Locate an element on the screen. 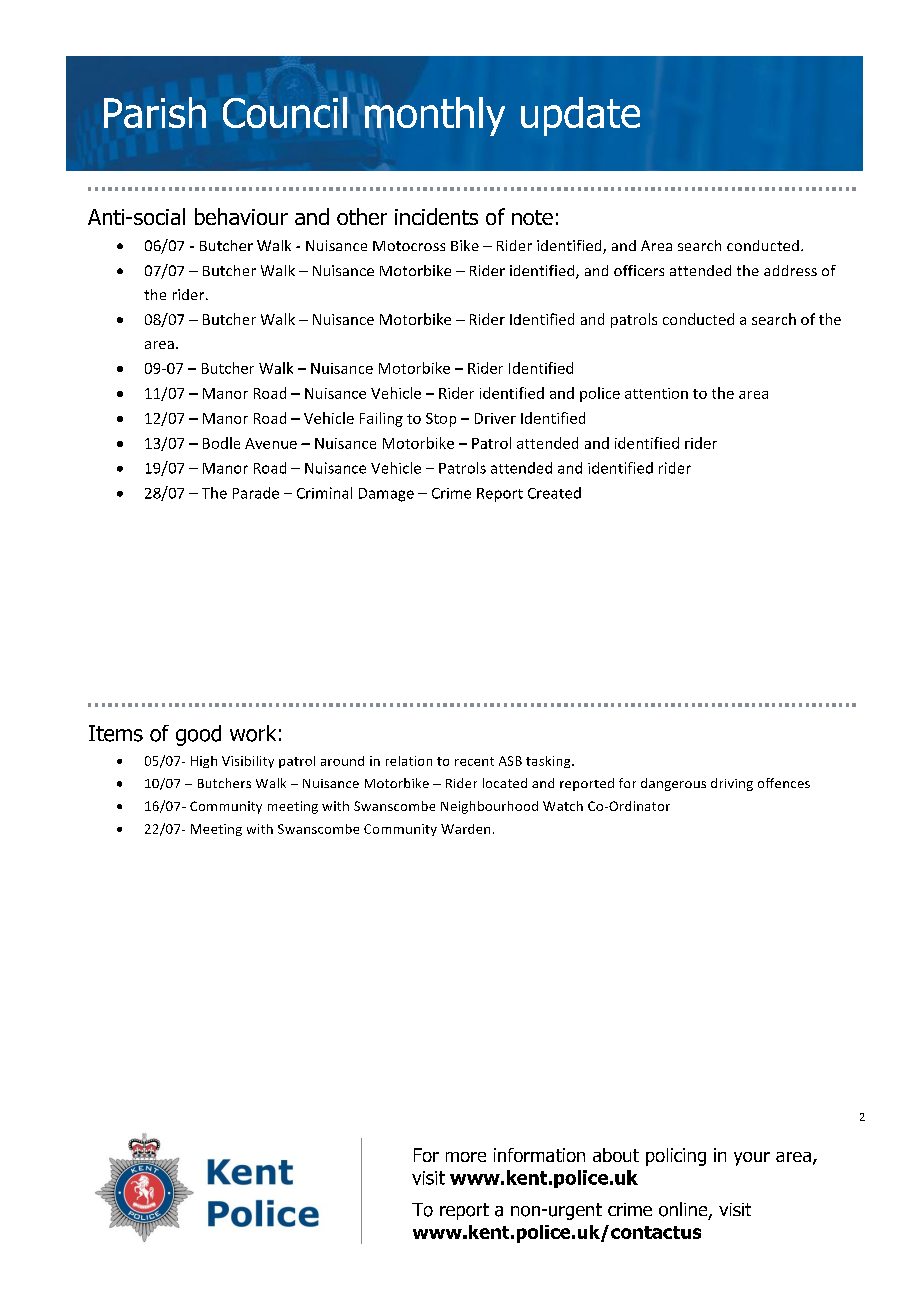  update is located at coordinates (580, 116).
